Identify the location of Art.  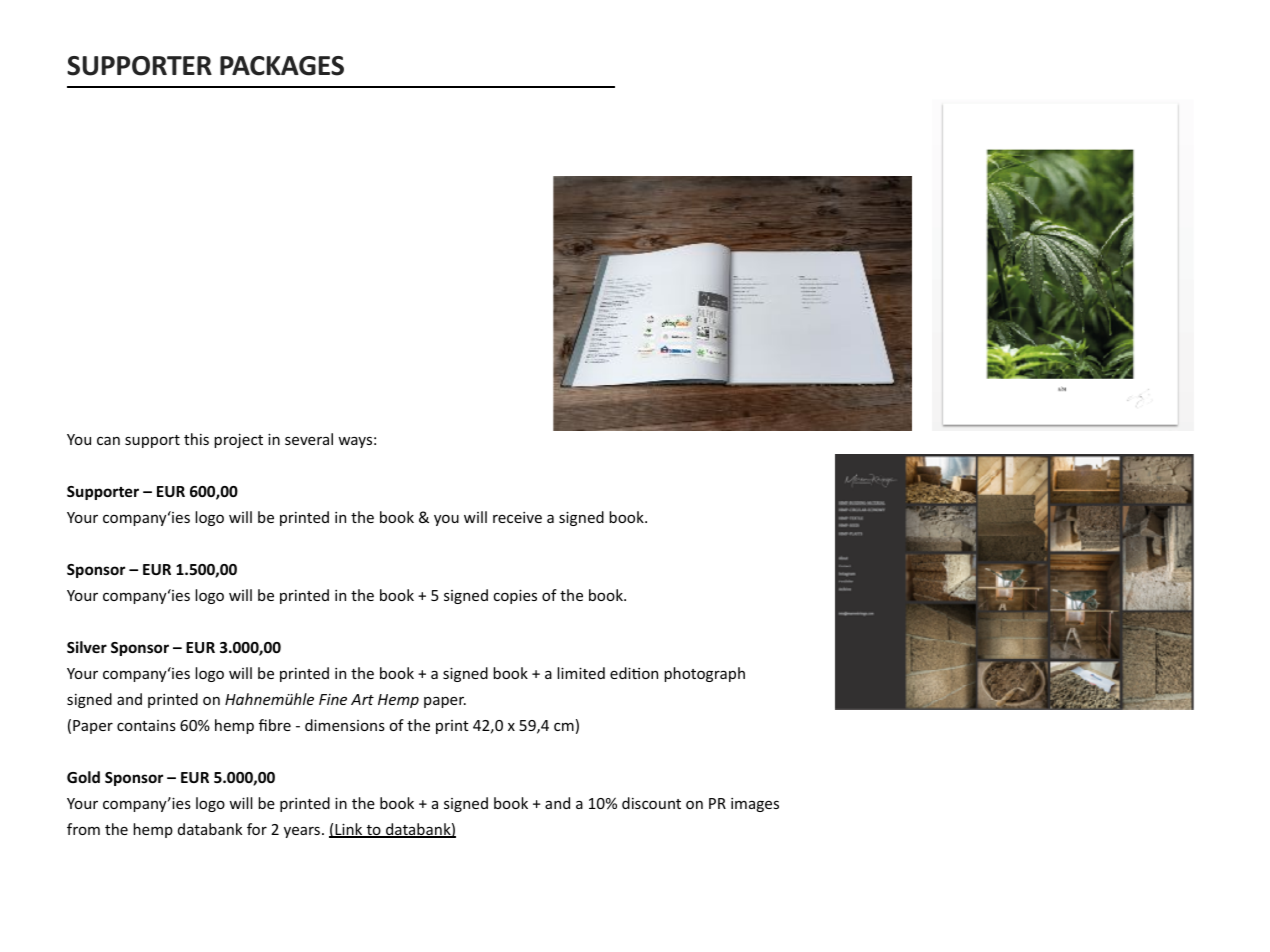
(362, 699).
